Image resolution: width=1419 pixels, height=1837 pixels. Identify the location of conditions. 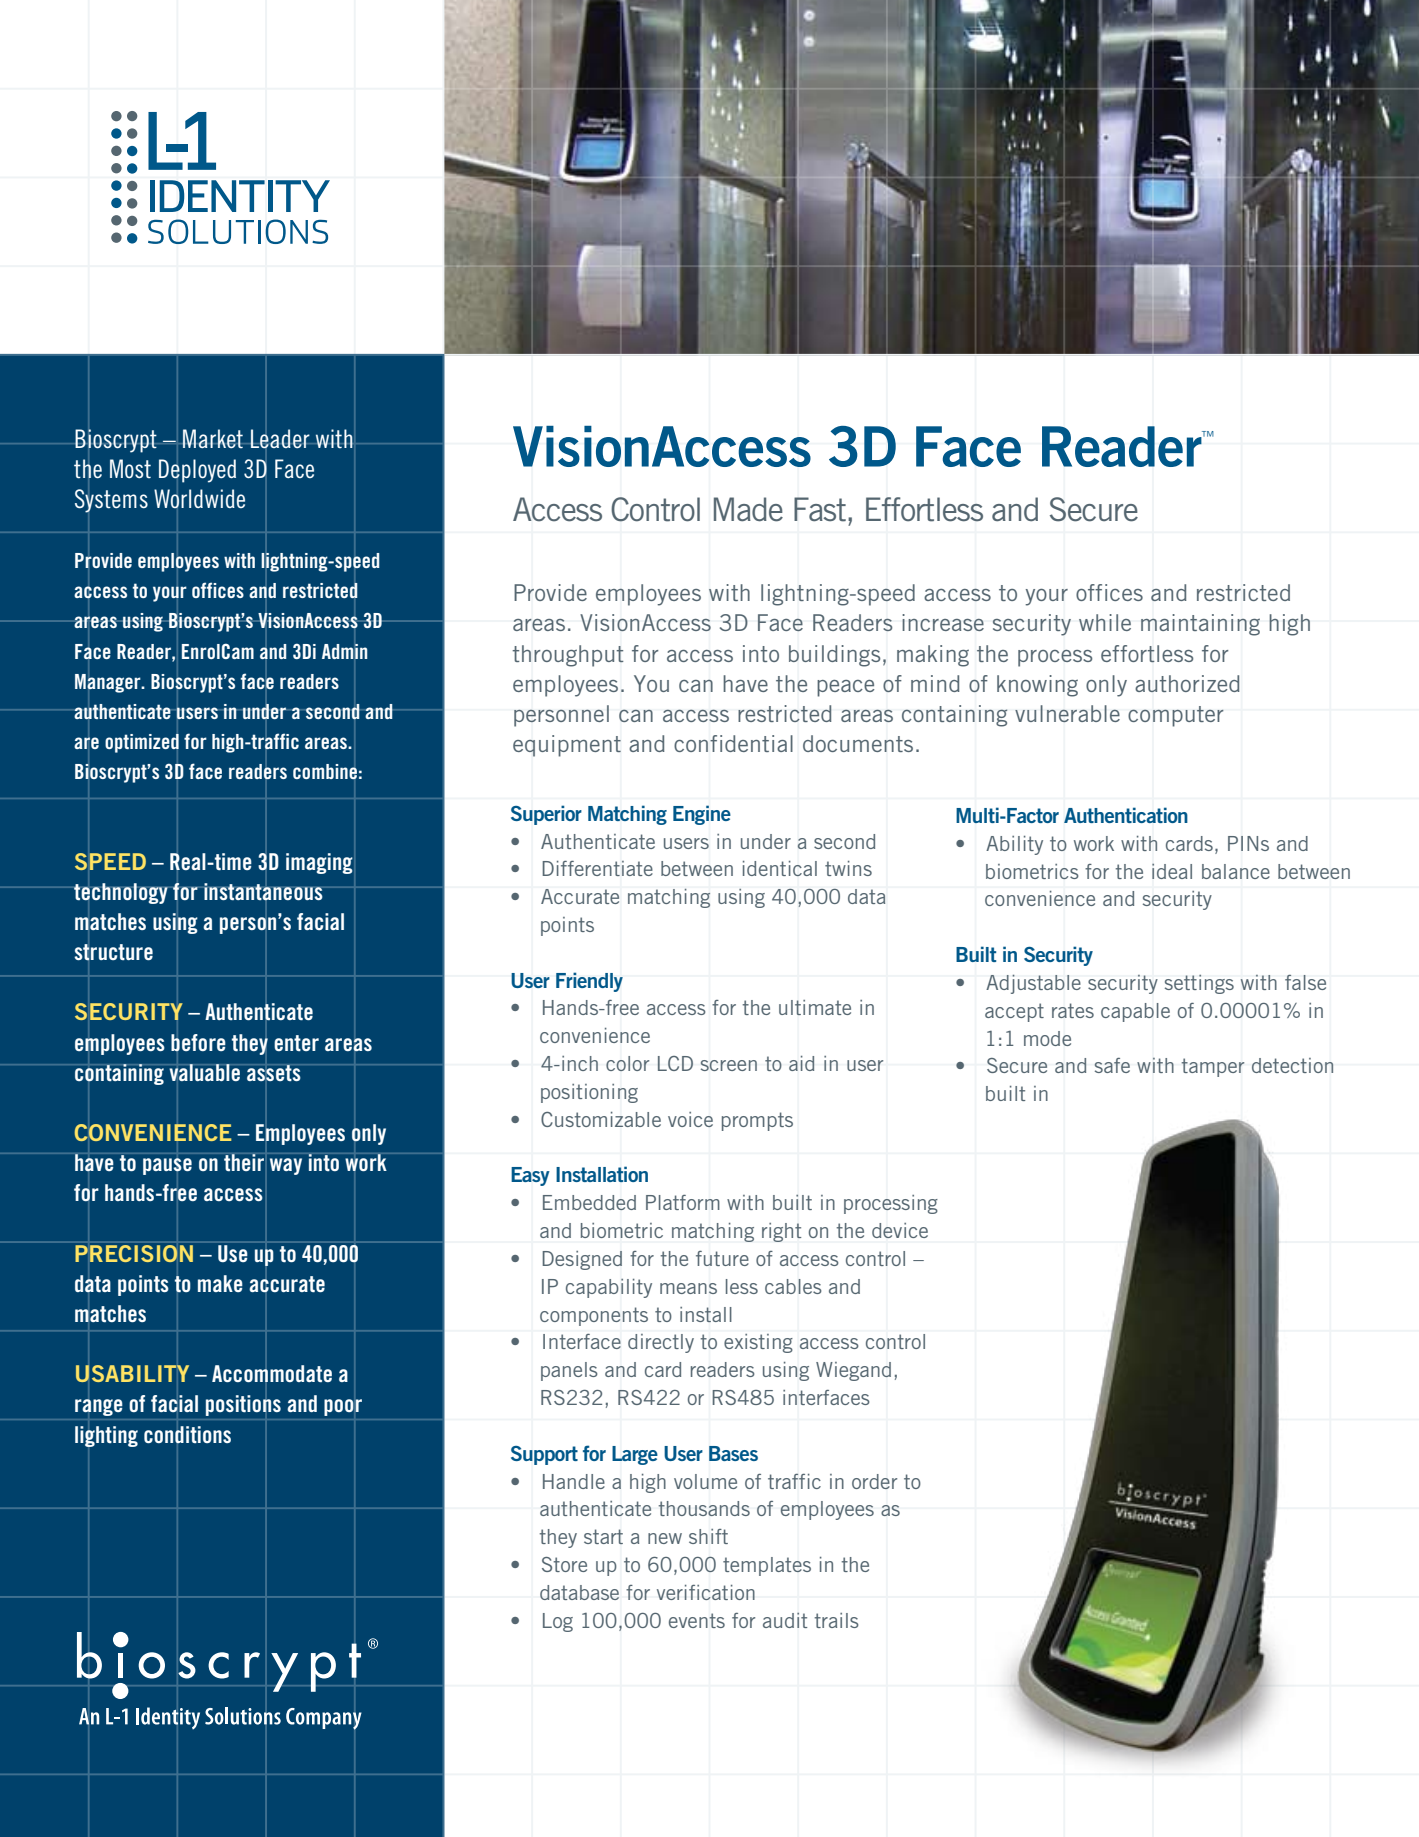
(187, 1435).
